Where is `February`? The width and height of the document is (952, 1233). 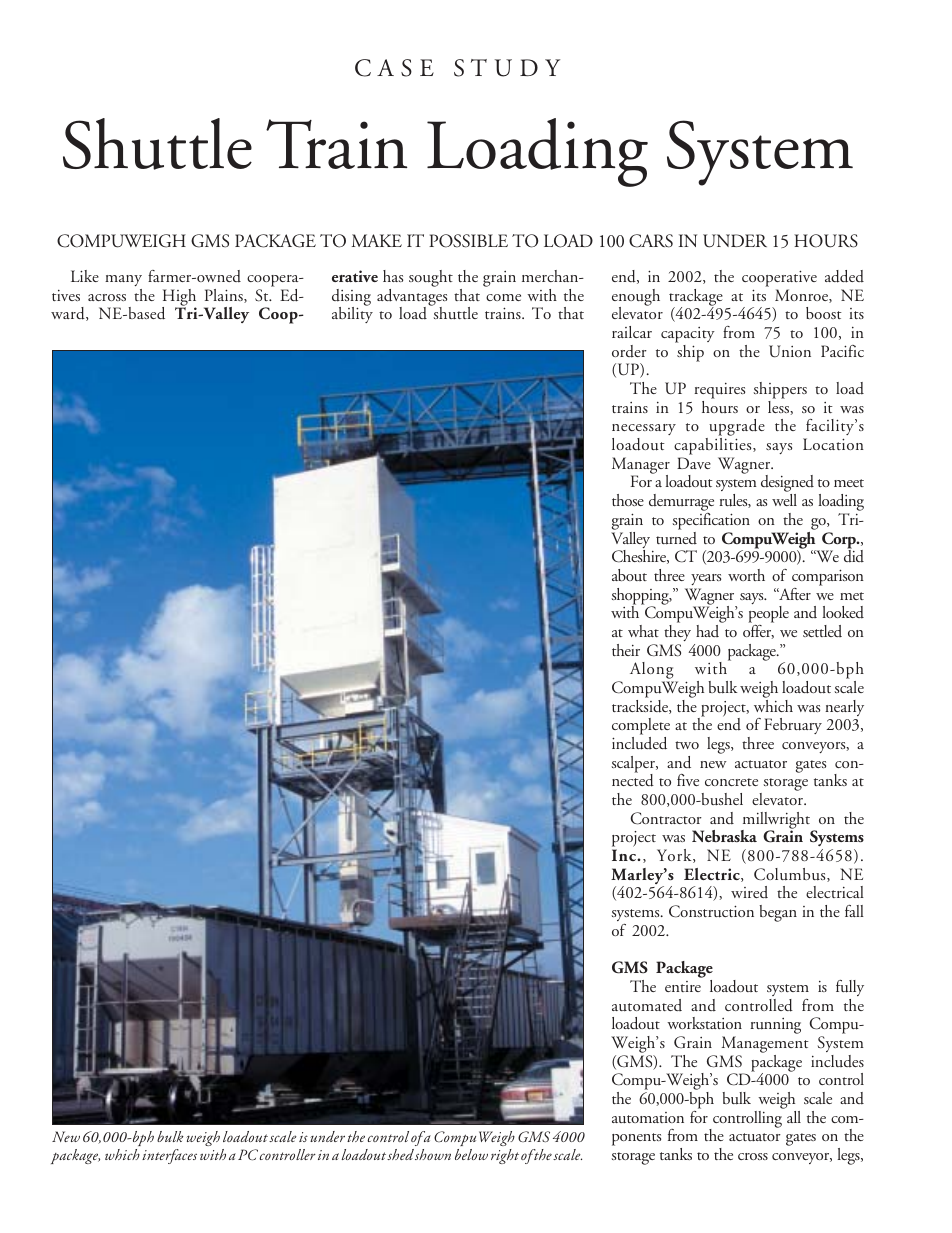
February is located at coordinates (793, 726).
